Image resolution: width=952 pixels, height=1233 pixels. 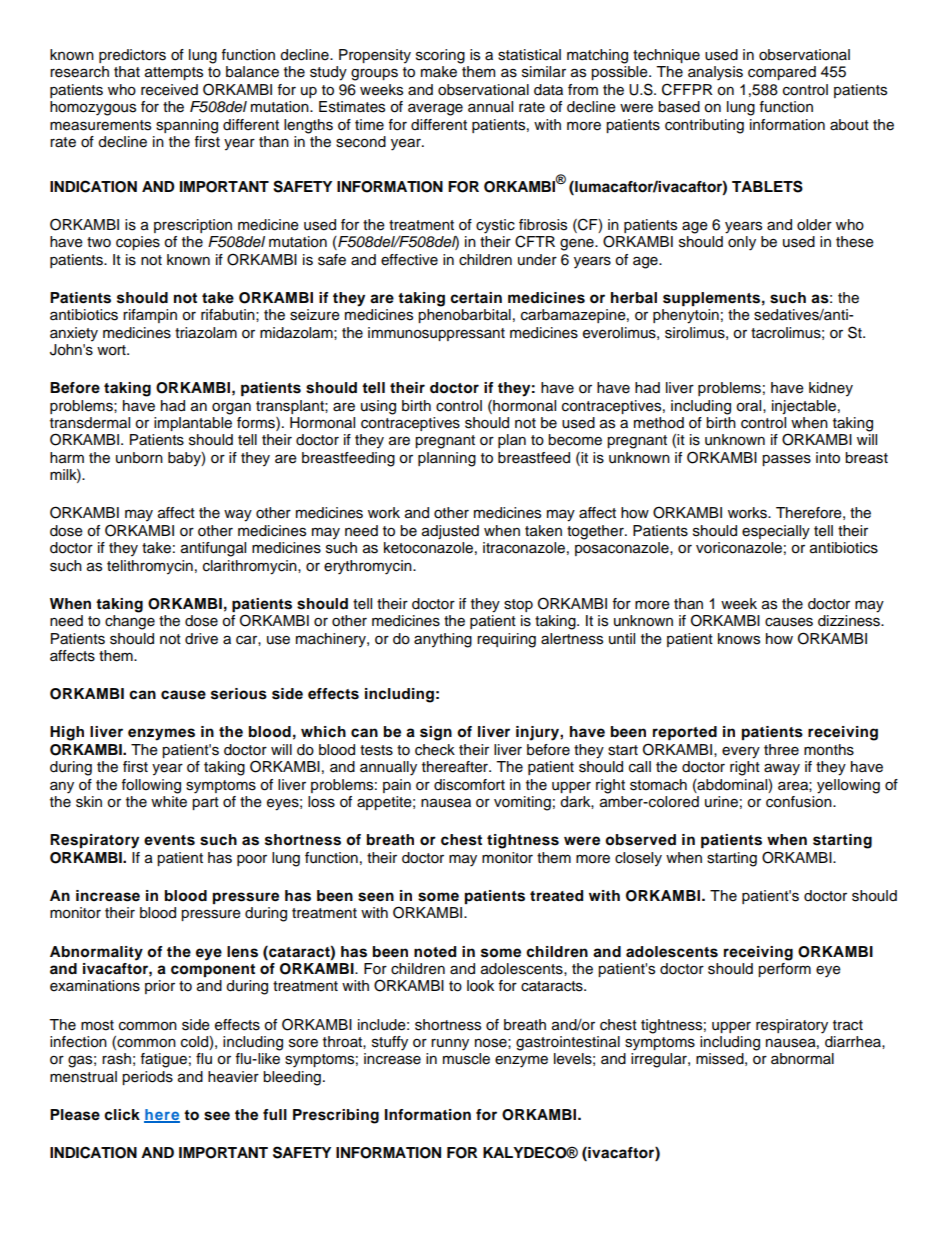 What do you see at coordinates (848, 1025) in the screenshot?
I see `tract` at bounding box center [848, 1025].
